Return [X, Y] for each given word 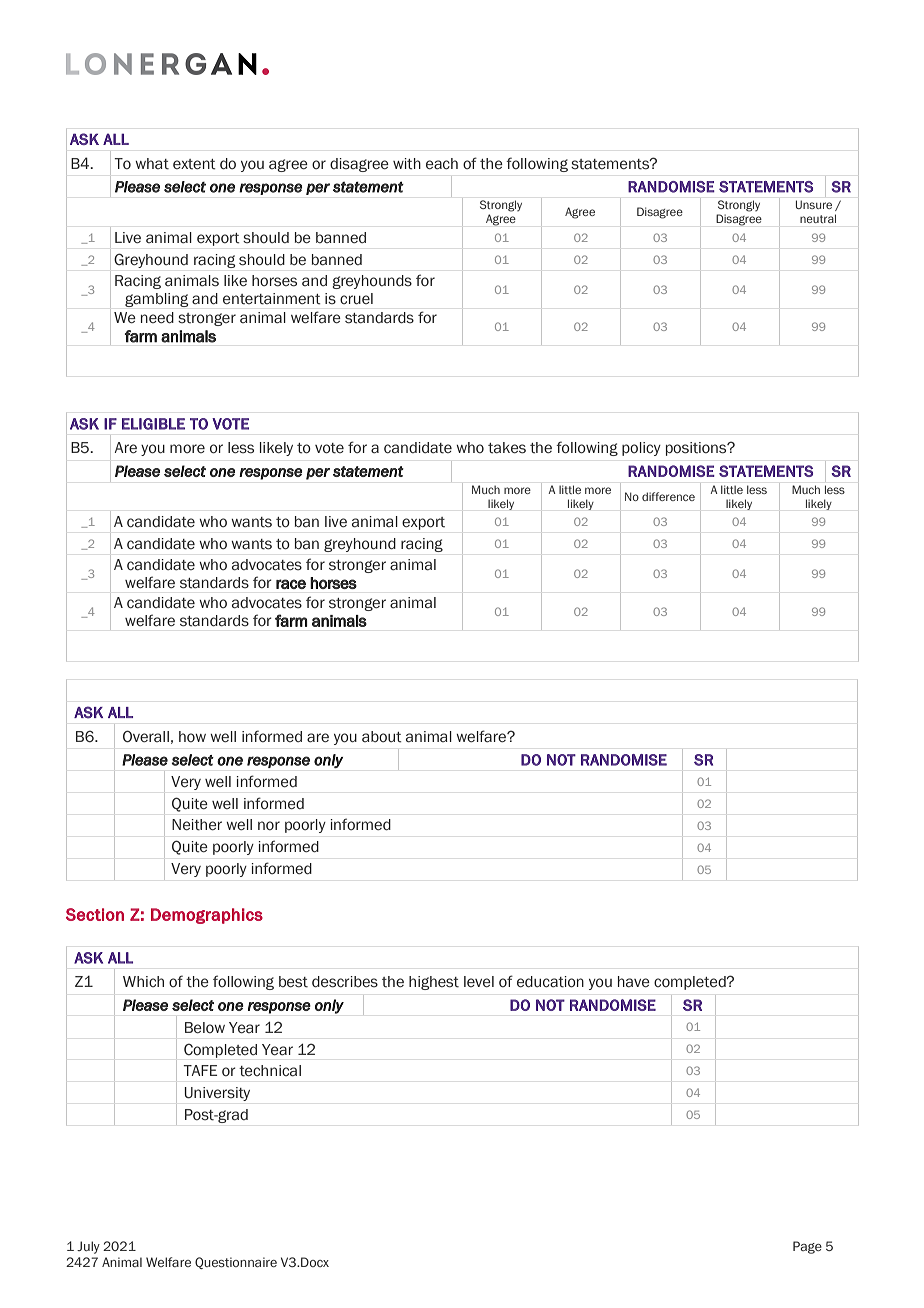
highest [434, 983]
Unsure [814, 204]
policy [641, 449]
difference [668, 496]
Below [205, 1028]
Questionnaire [236, 1263]
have [634, 982]
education [550, 982]
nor [269, 825]
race [291, 584]
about [382, 737]
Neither [197, 825]
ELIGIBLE [153, 424]
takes [507, 448]
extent [194, 164]
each [442, 164]
